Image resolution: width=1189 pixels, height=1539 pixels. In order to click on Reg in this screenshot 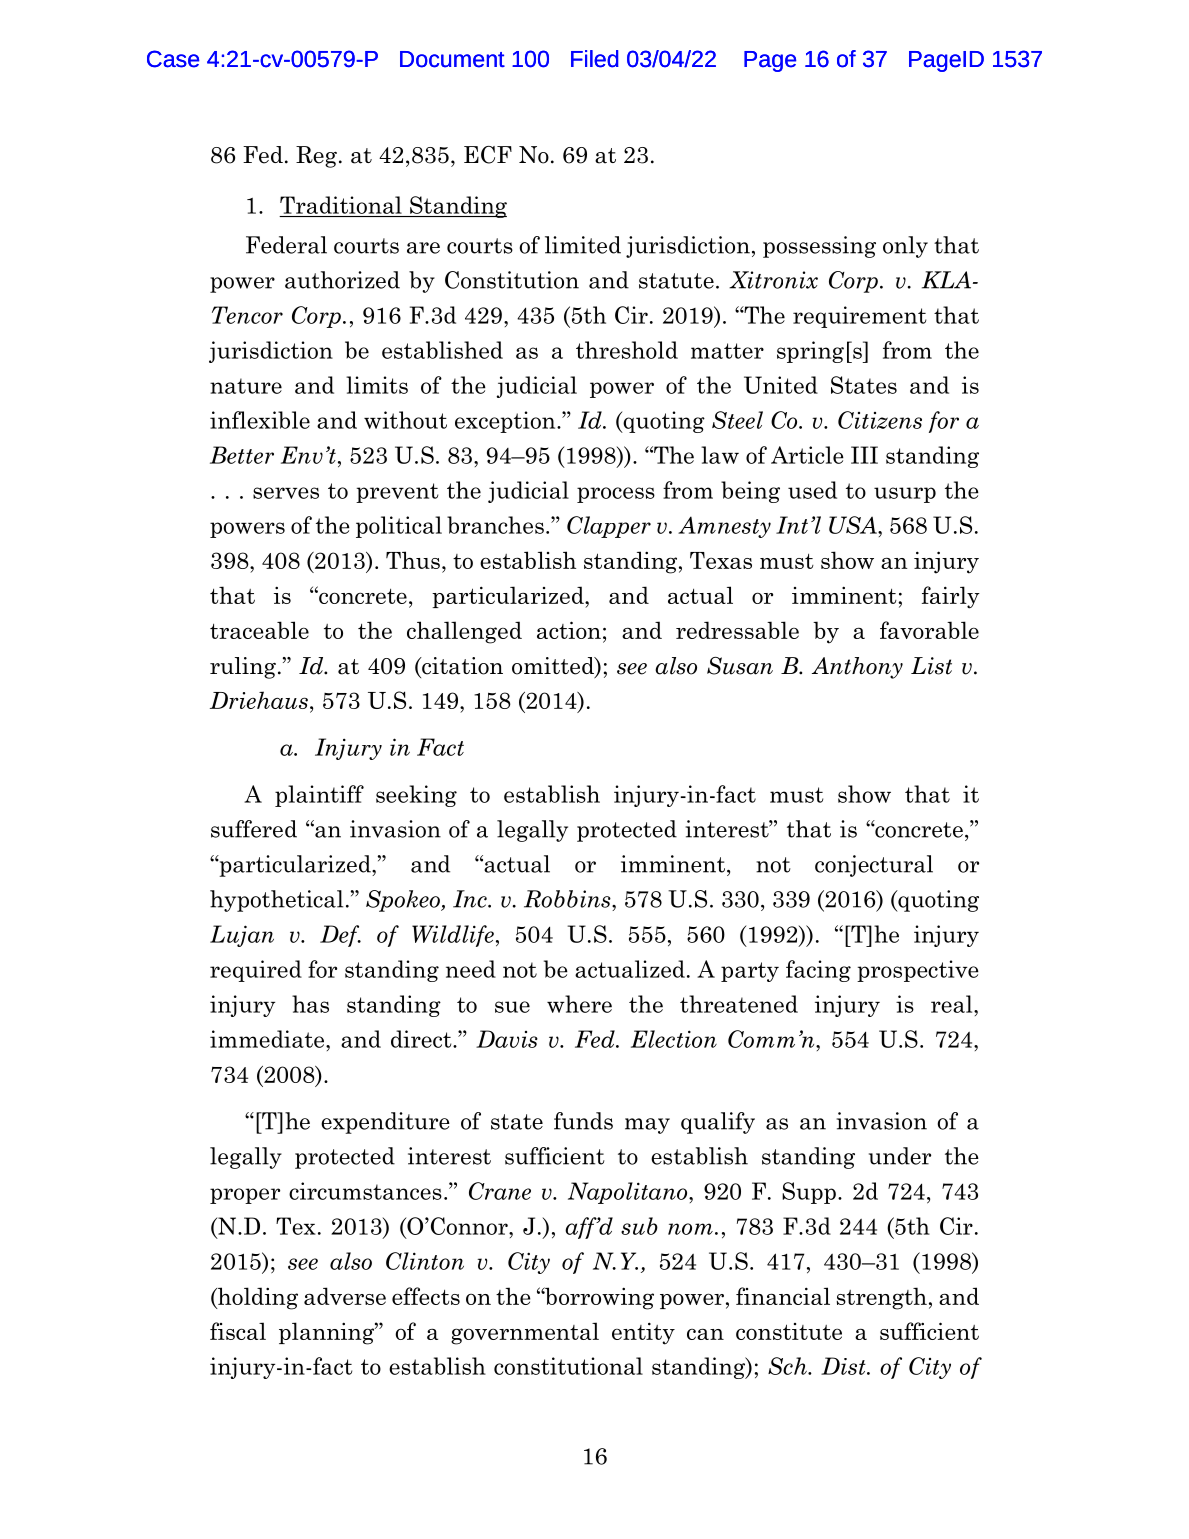, I will do `click(316, 157)`.
